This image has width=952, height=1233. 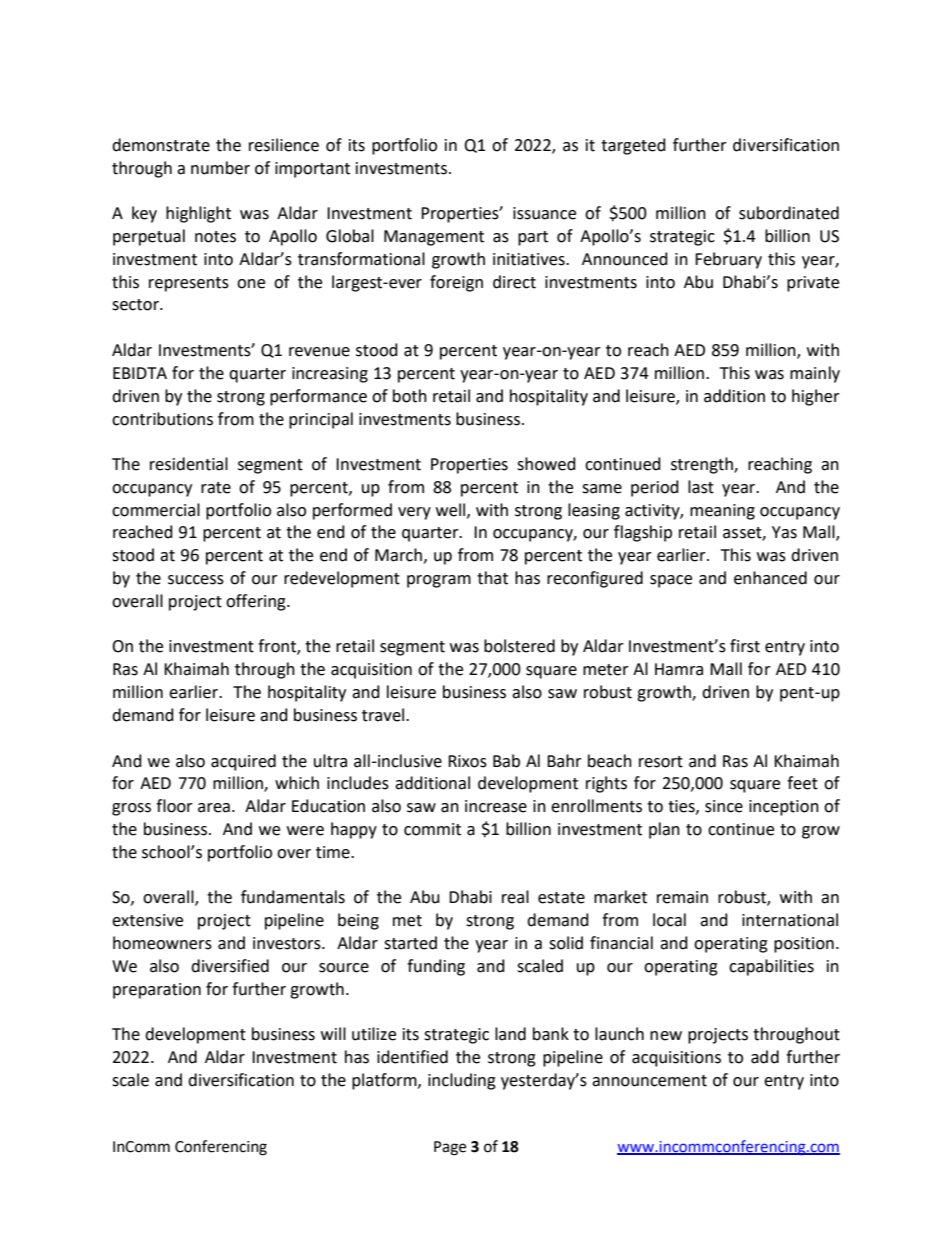 I want to click on will, so click(x=333, y=1033).
